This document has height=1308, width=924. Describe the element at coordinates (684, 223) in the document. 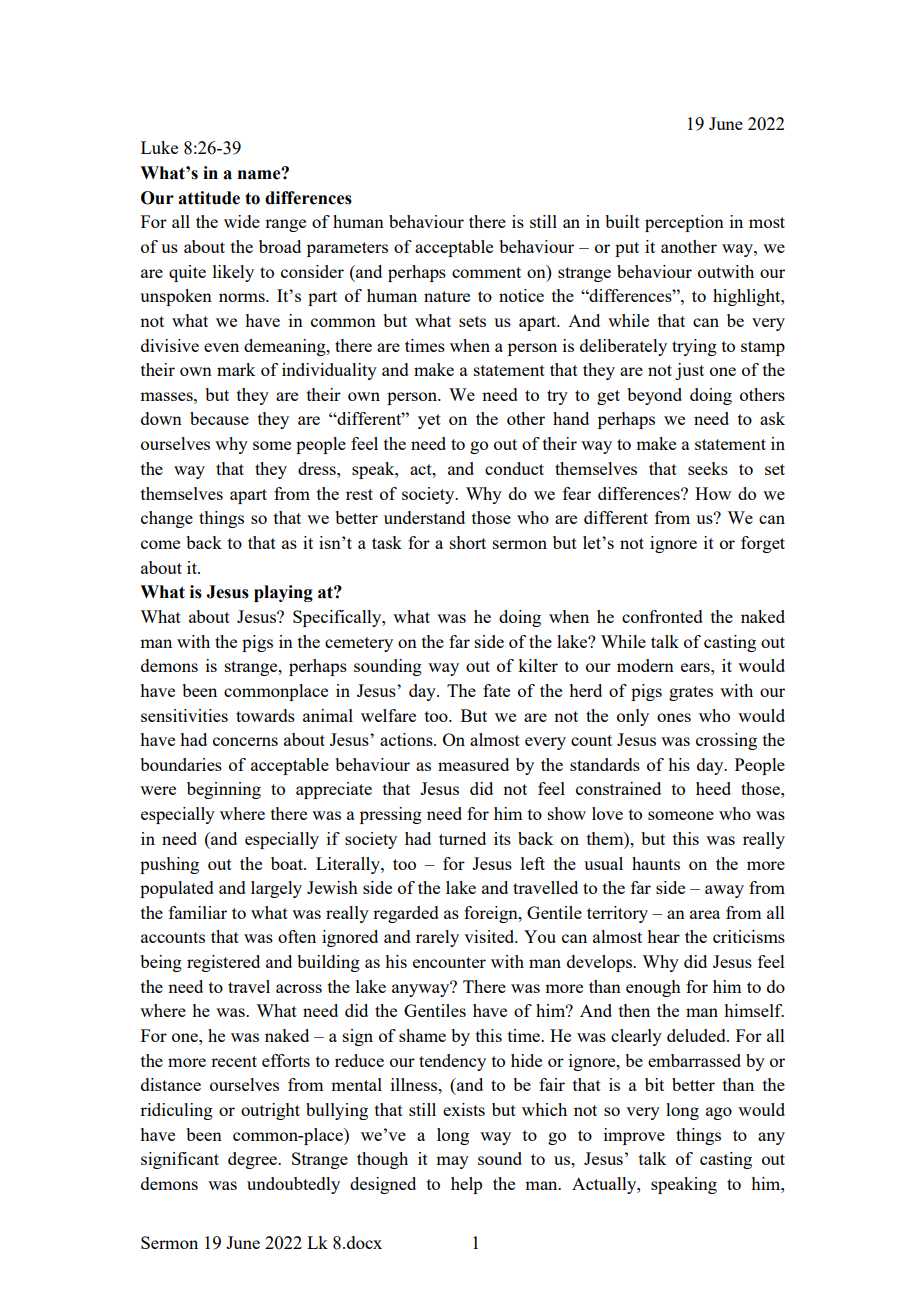

I see `perception` at that location.
